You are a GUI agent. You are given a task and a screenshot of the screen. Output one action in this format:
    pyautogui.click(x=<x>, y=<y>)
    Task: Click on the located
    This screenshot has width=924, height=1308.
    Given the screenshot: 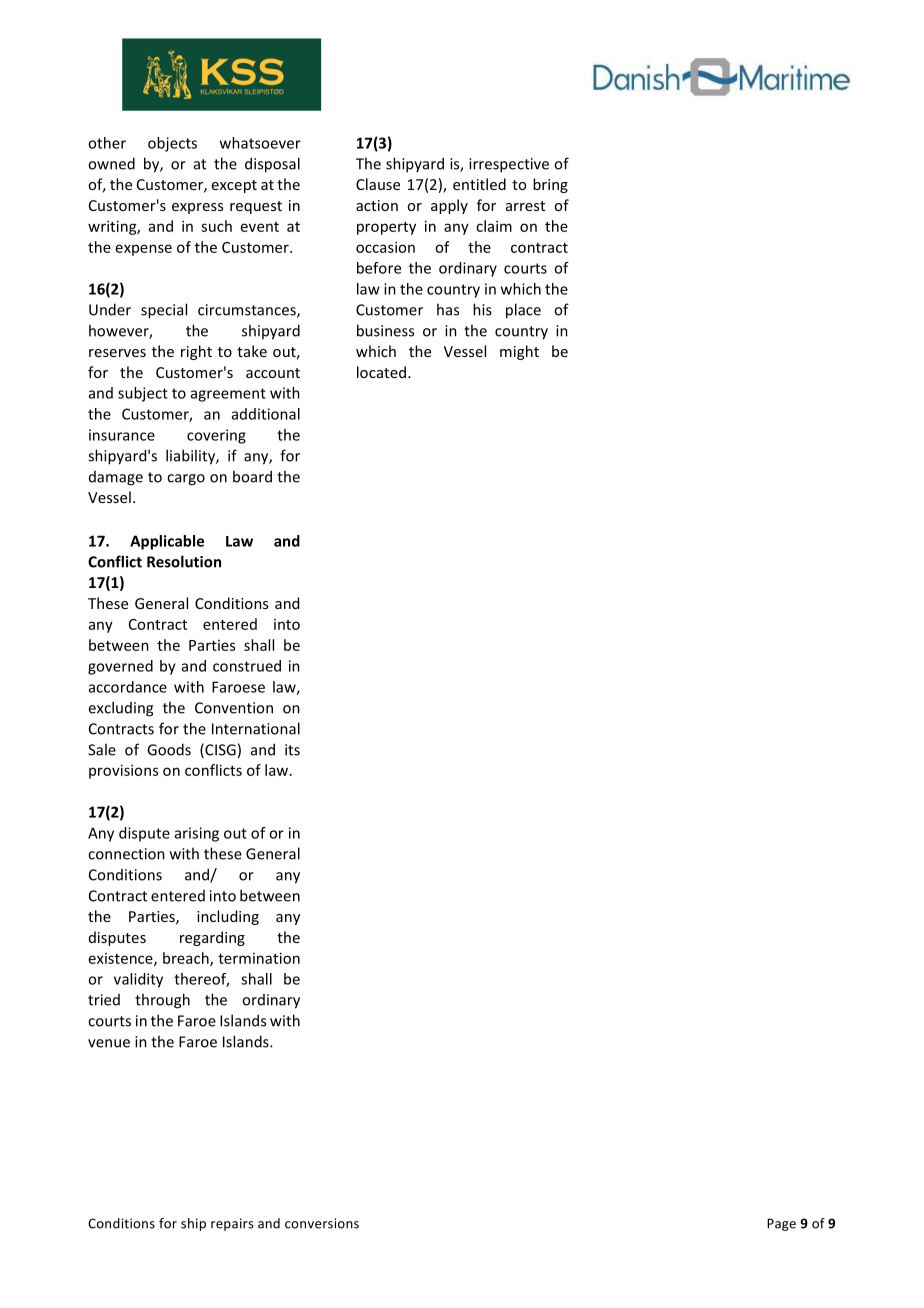 What is the action you would take?
    pyautogui.click(x=381, y=372)
